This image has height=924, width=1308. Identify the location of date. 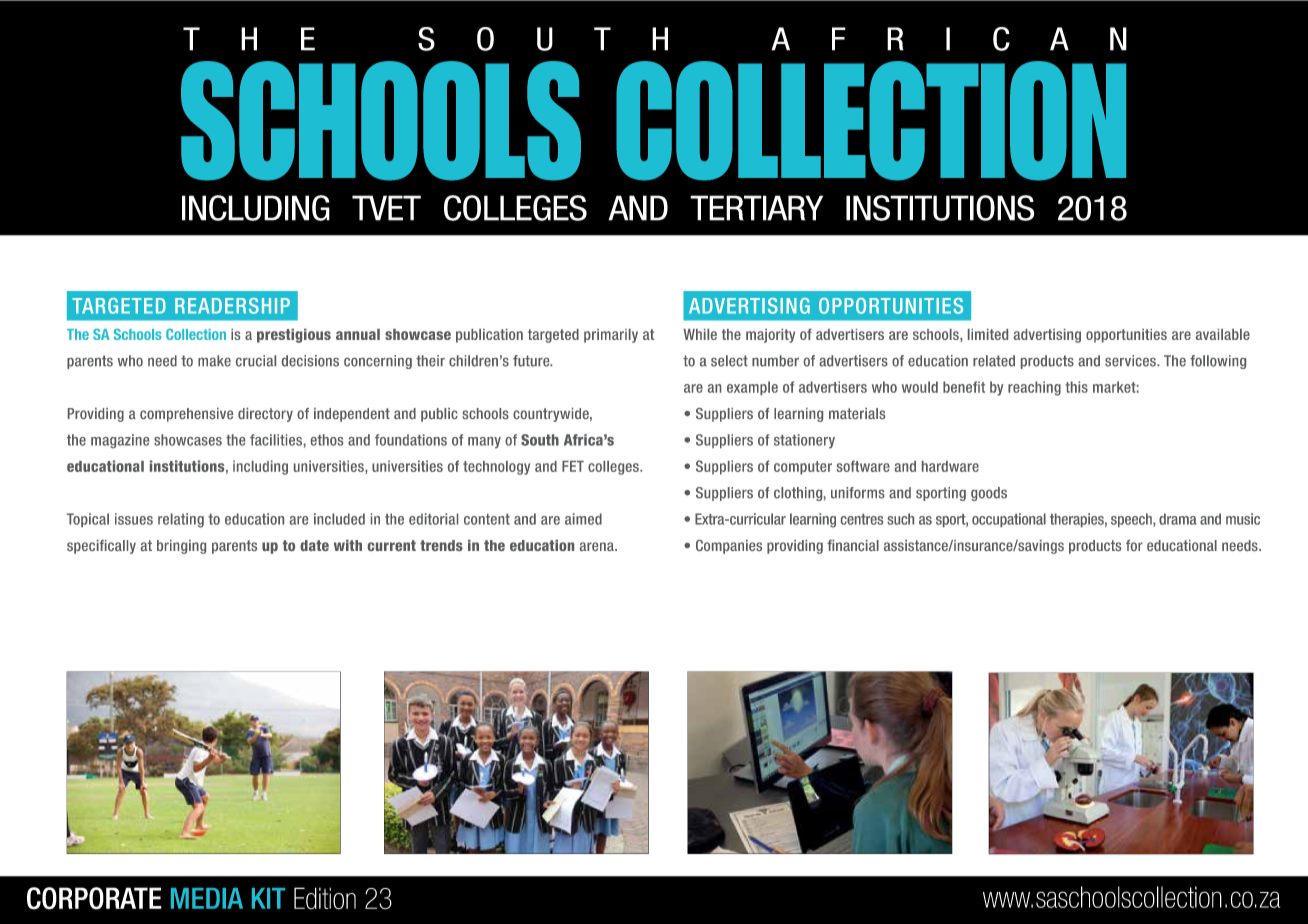
(314, 545).
